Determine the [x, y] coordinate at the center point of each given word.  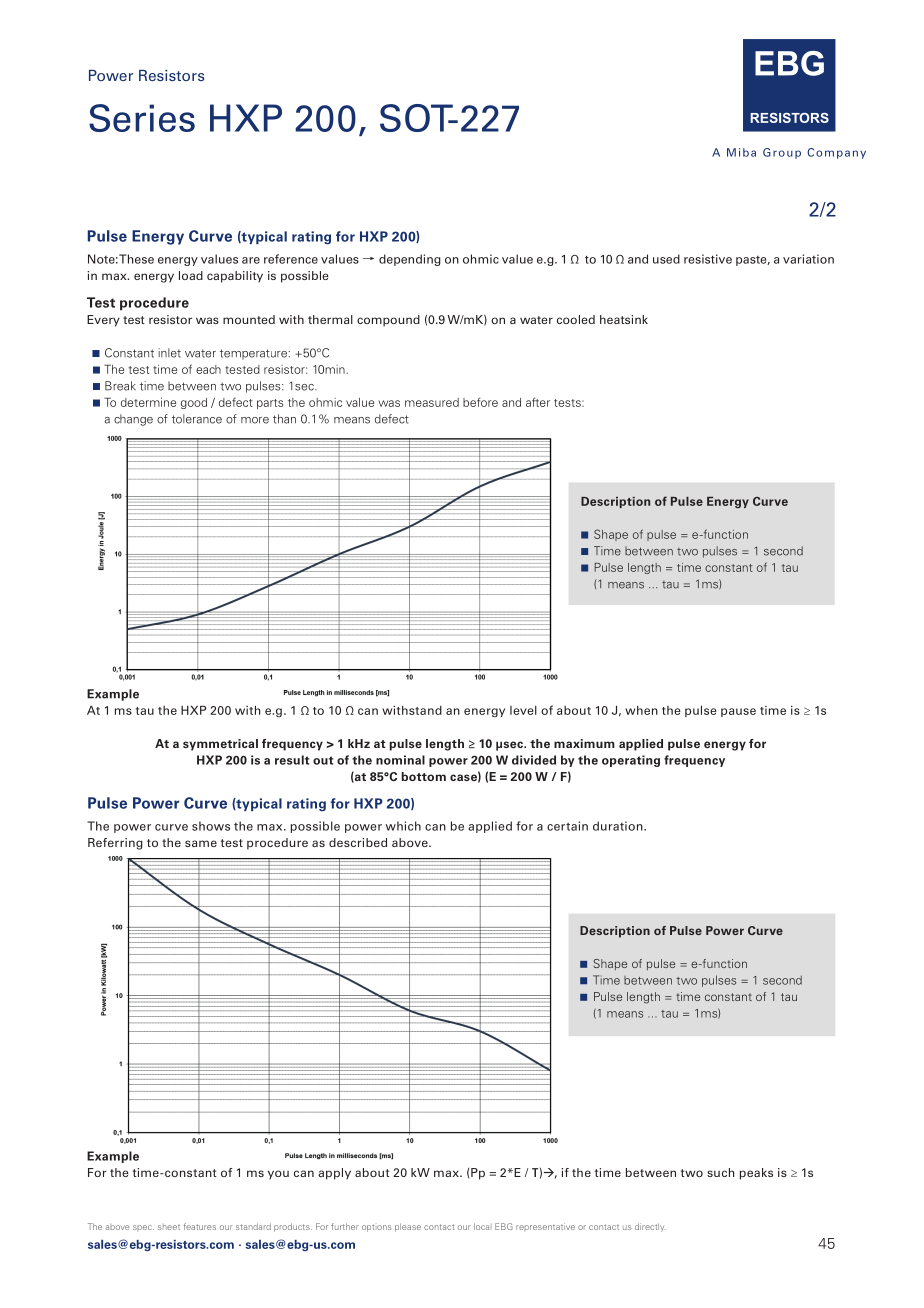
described [358, 842]
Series [142, 118]
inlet [169, 353]
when [641, 710]
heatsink [624, 319]
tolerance [197, 419]
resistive [708, 259]
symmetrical [220, 745]
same [201, 843]
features [200, 1226]
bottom [423, 776]
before [480, 402]
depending [410, 260]
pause [738, 712]
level [523, 710]
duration [619, 826]
